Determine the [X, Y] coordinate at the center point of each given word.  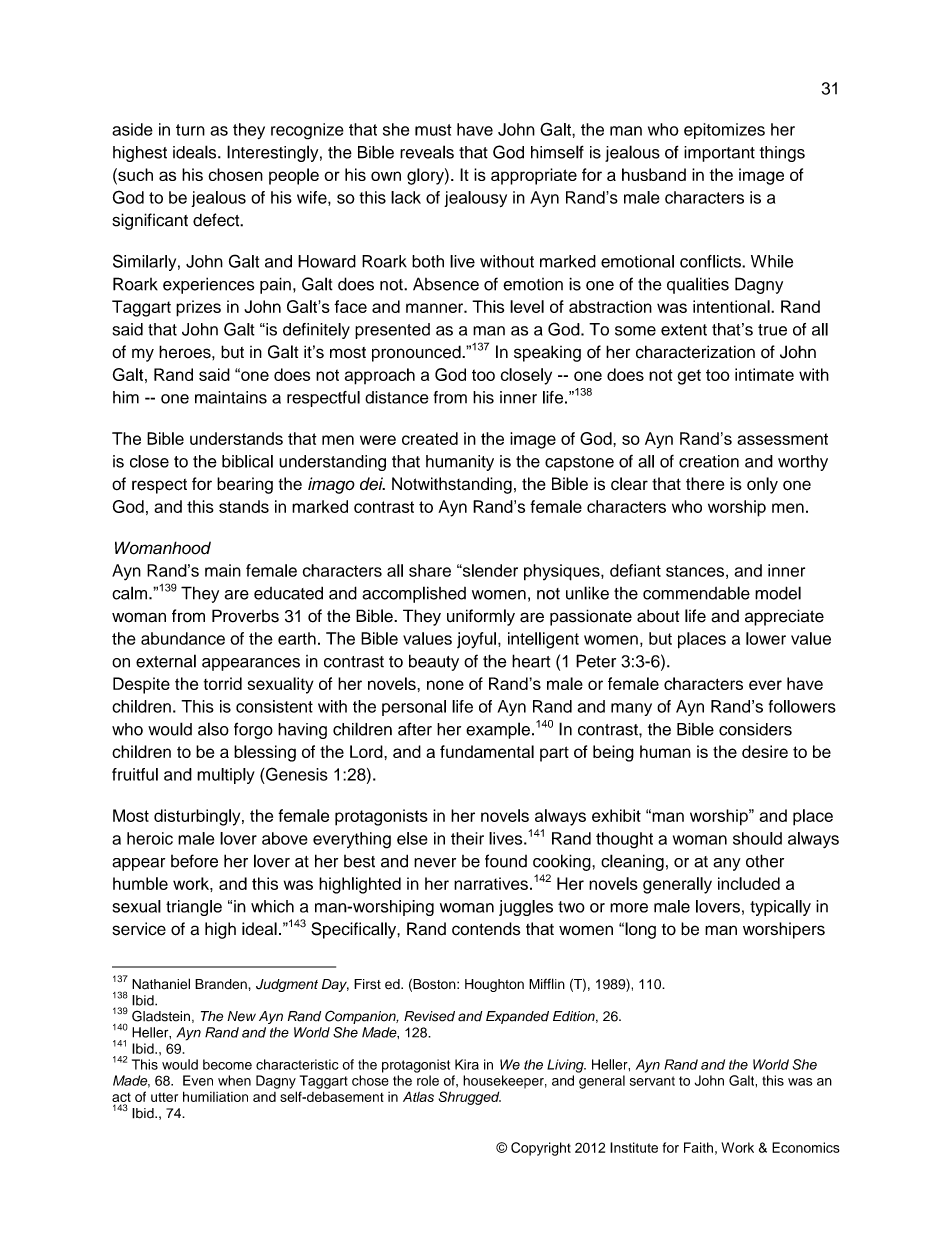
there [705, 484]
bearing [245, 485]
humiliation [215, 1096]
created [430, 438]
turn [190, 130]
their [467, 838]
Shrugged [469, 1098]
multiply [226, 776]
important [719, 154]
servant [652, 1081]
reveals [427, 152]
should [757, 838]
